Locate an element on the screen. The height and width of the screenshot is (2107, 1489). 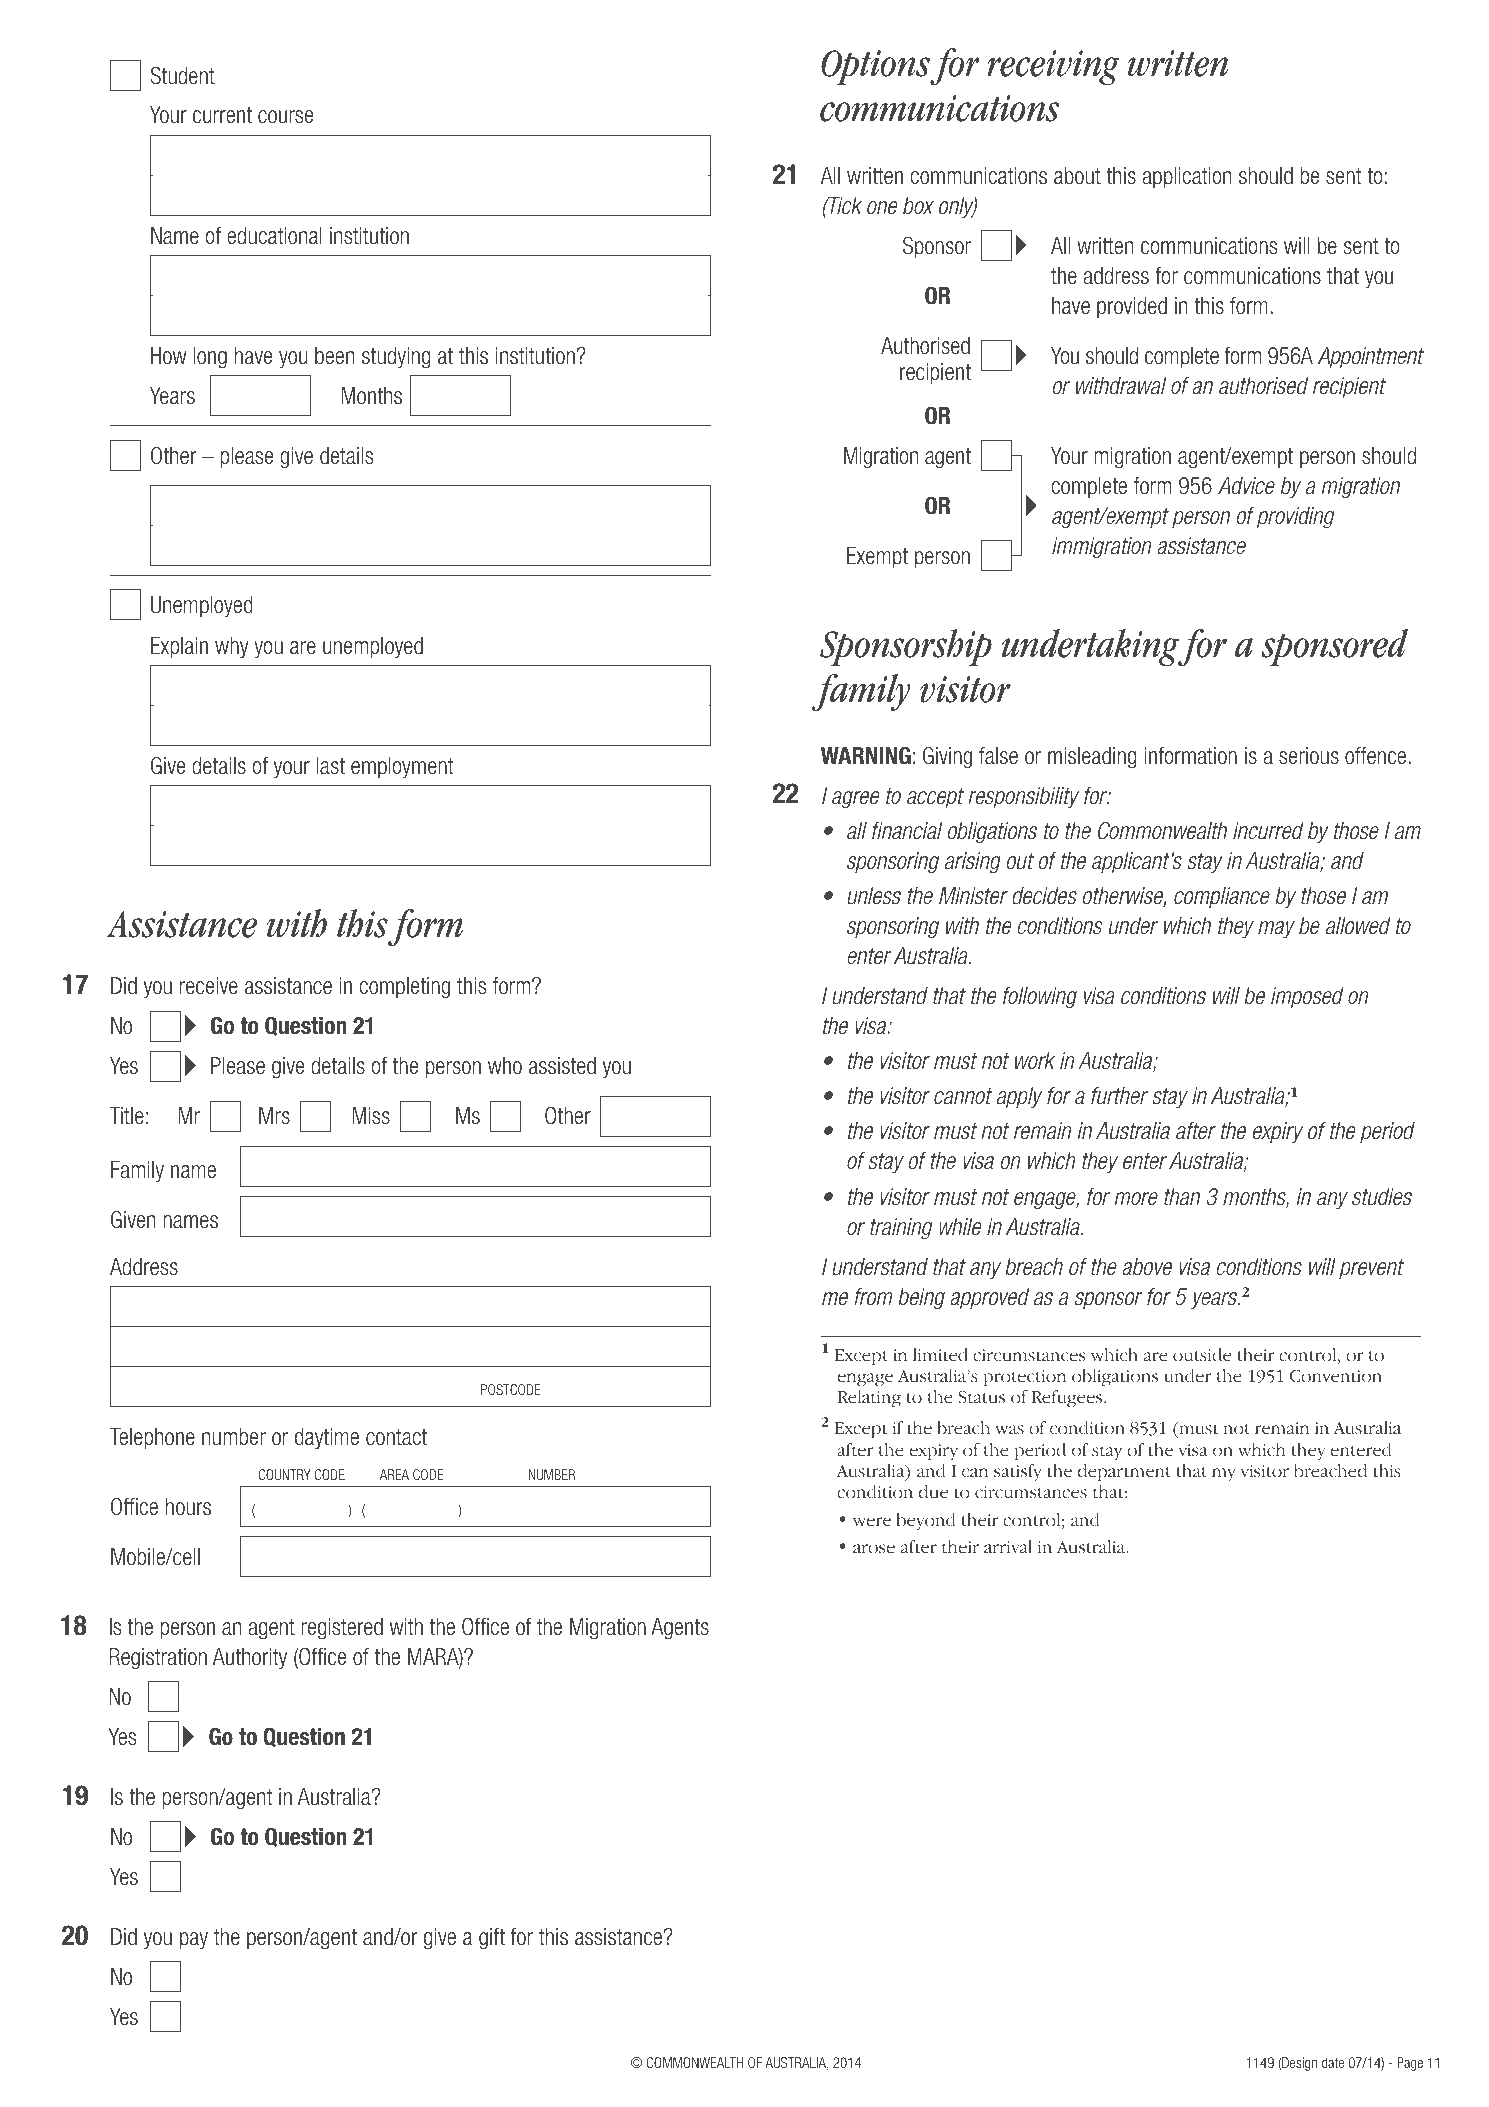
pay is located at coordinates (194, 1940).
